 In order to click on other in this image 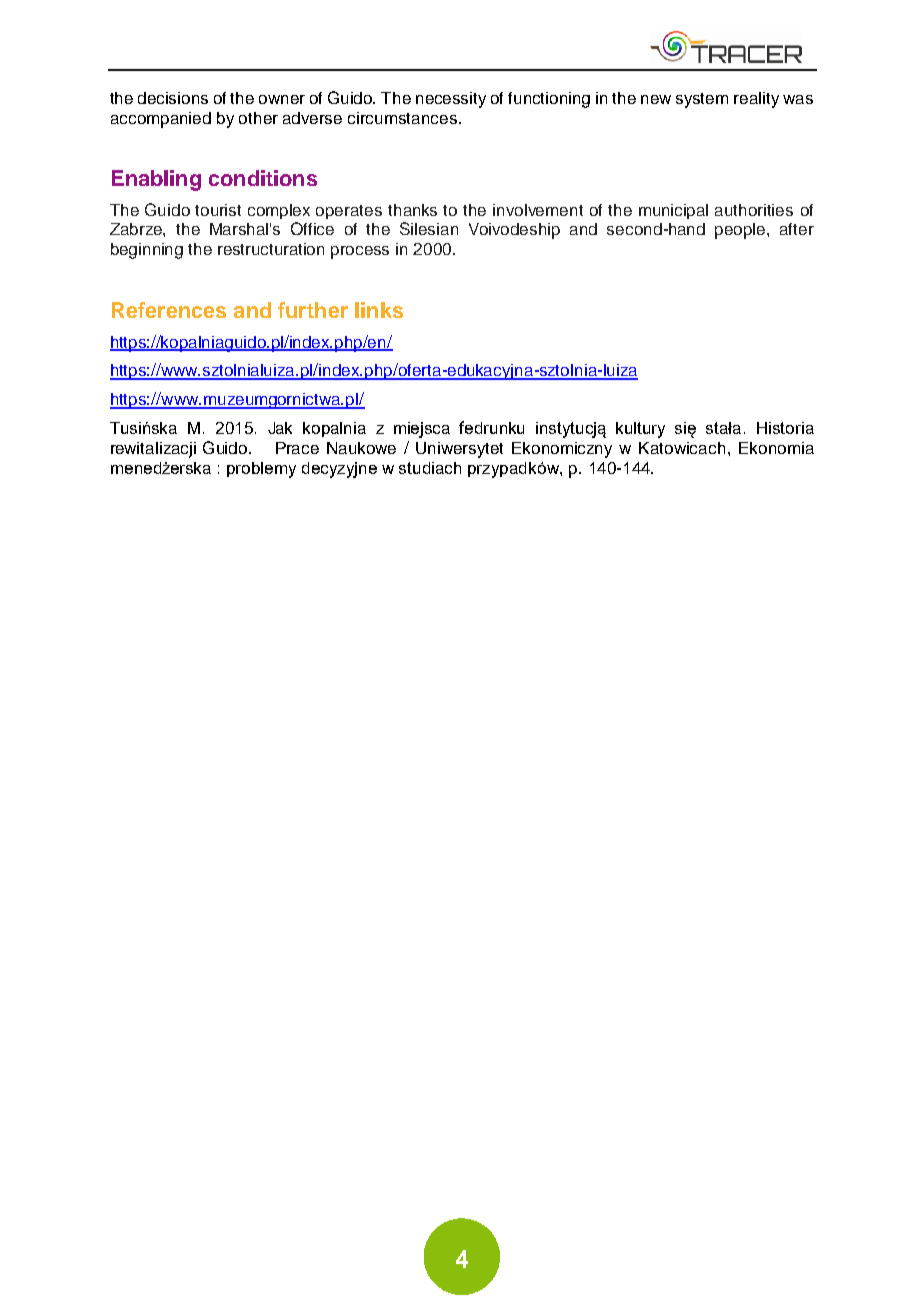, I will do `click(258, 118)`.
